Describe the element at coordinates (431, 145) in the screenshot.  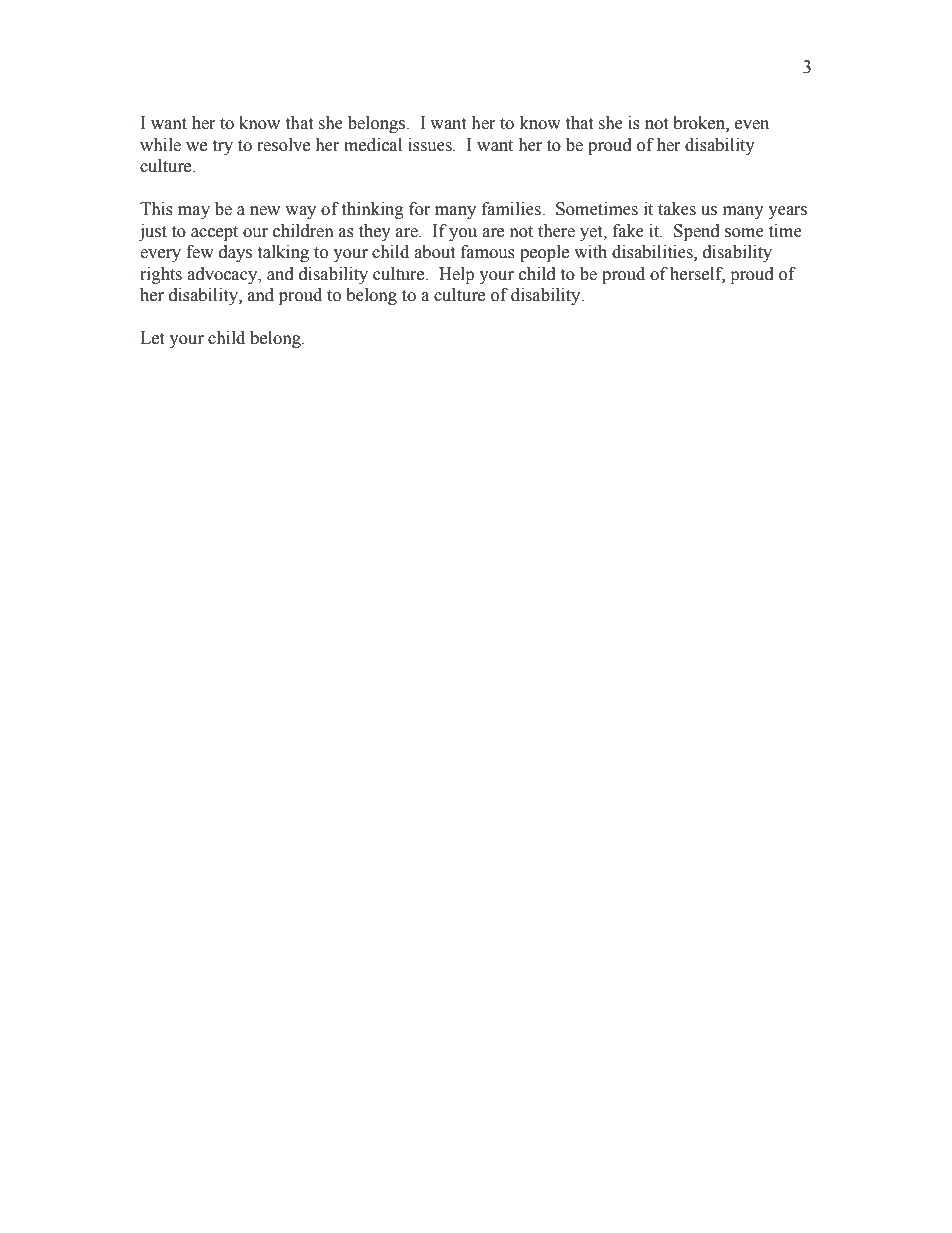
I see `issues` at that location.
